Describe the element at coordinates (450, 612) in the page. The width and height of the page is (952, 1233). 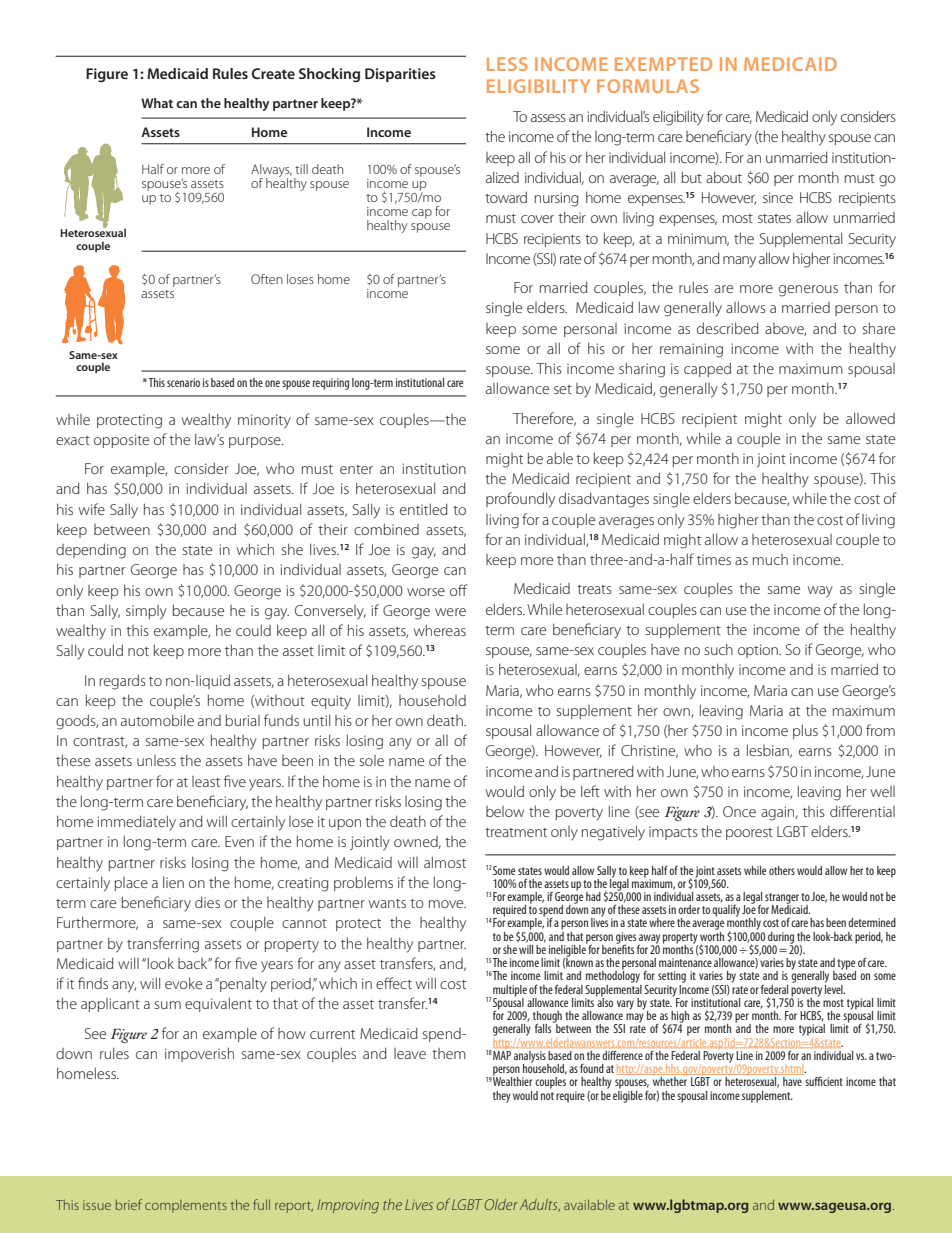
I see `were` at that location.
